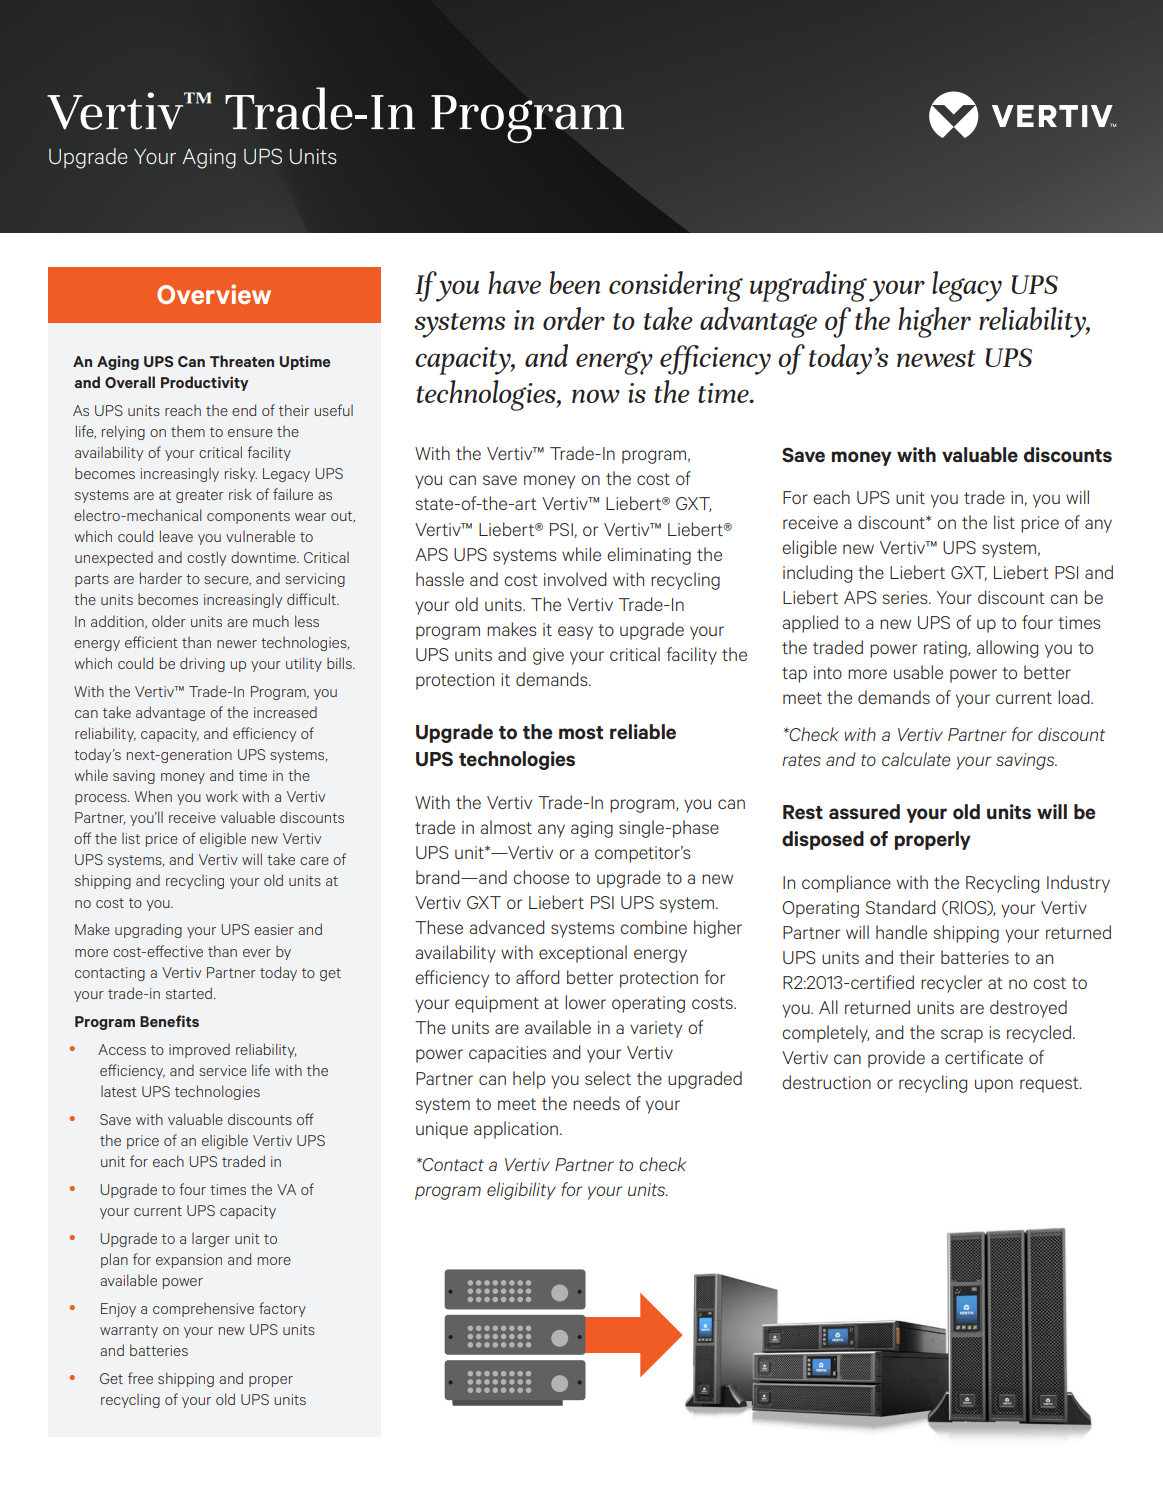 Image resolution: width=1163 pixels, height=1505 pixels. I want to click on order, so click(574, 318).
